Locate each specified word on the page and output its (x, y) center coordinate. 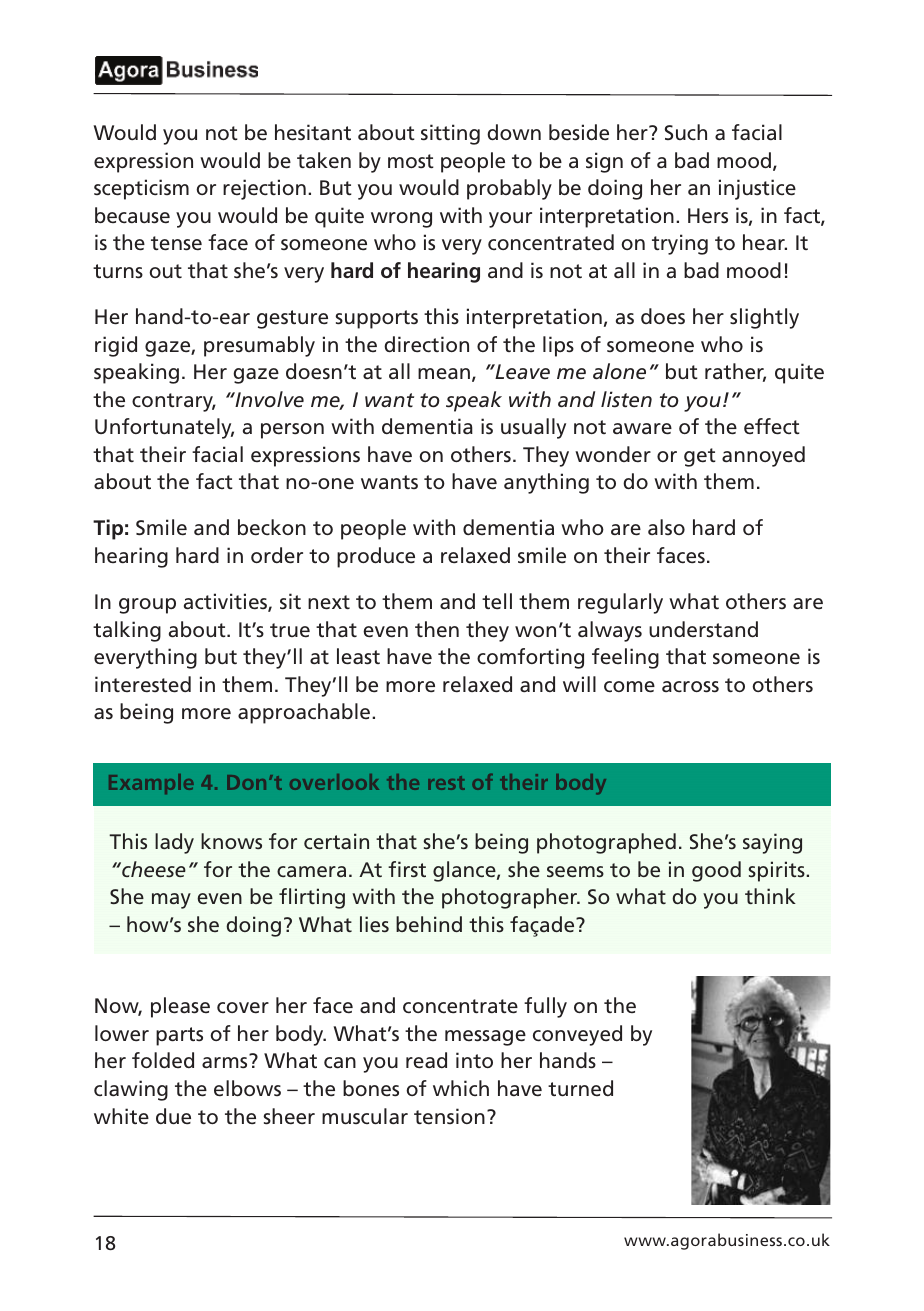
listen (626, 399)
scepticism (141, 189)
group (147, 606)
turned (580, 1088)
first (407, 869)
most (411, 161)
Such (686, 132)
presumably (259, 346)
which (461, 1088)
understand (703, 629)
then (437, 629)
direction (426, 344)
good (716, 871)
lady (174, 843)
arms (224, 1063)
